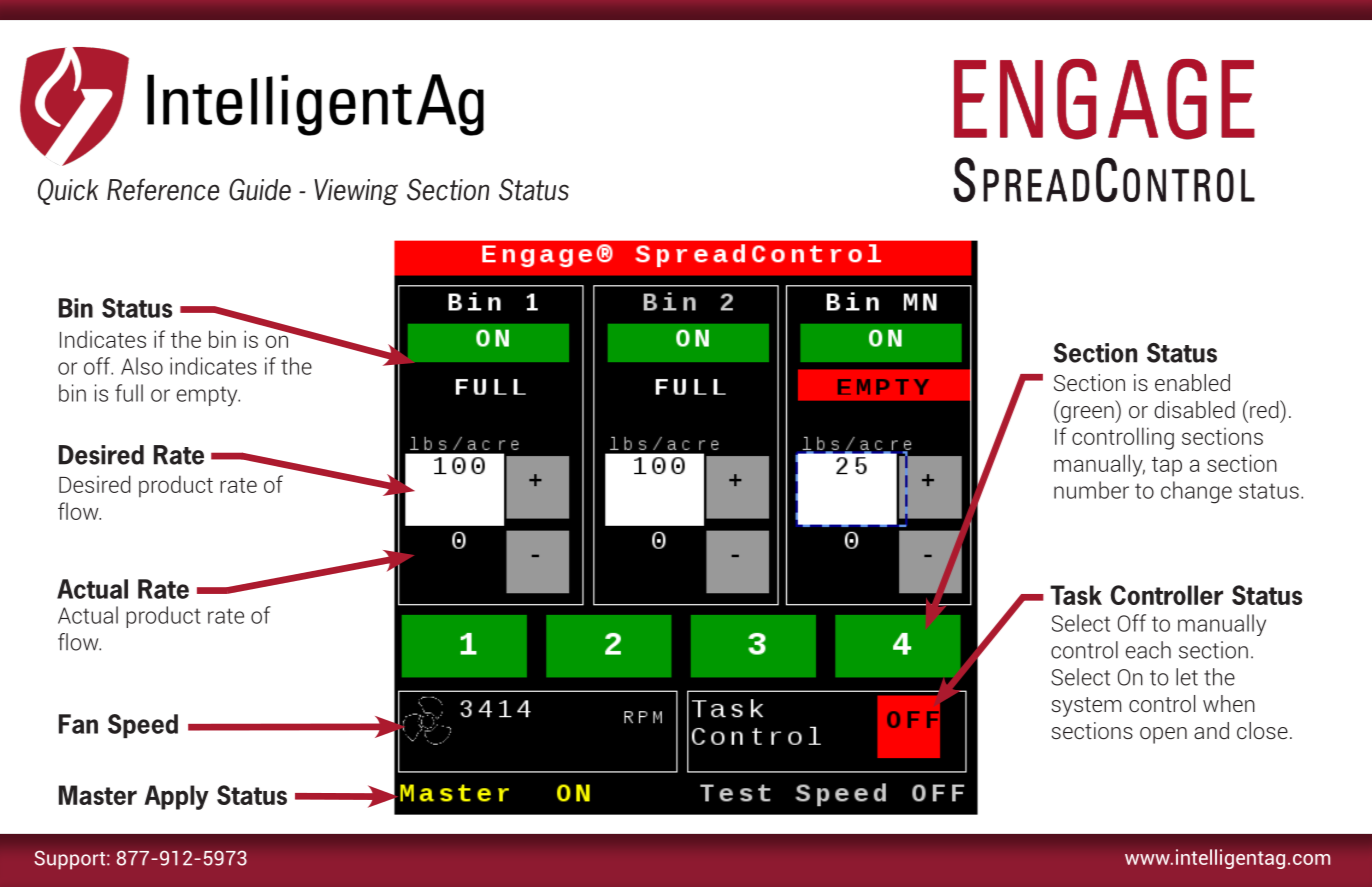 Image resolution: width=1372 pixels, height=887 pixels. What do you see at coordinates (208, 396) in the screenshot?
I see `empty` at bounding box center [208, 396].
